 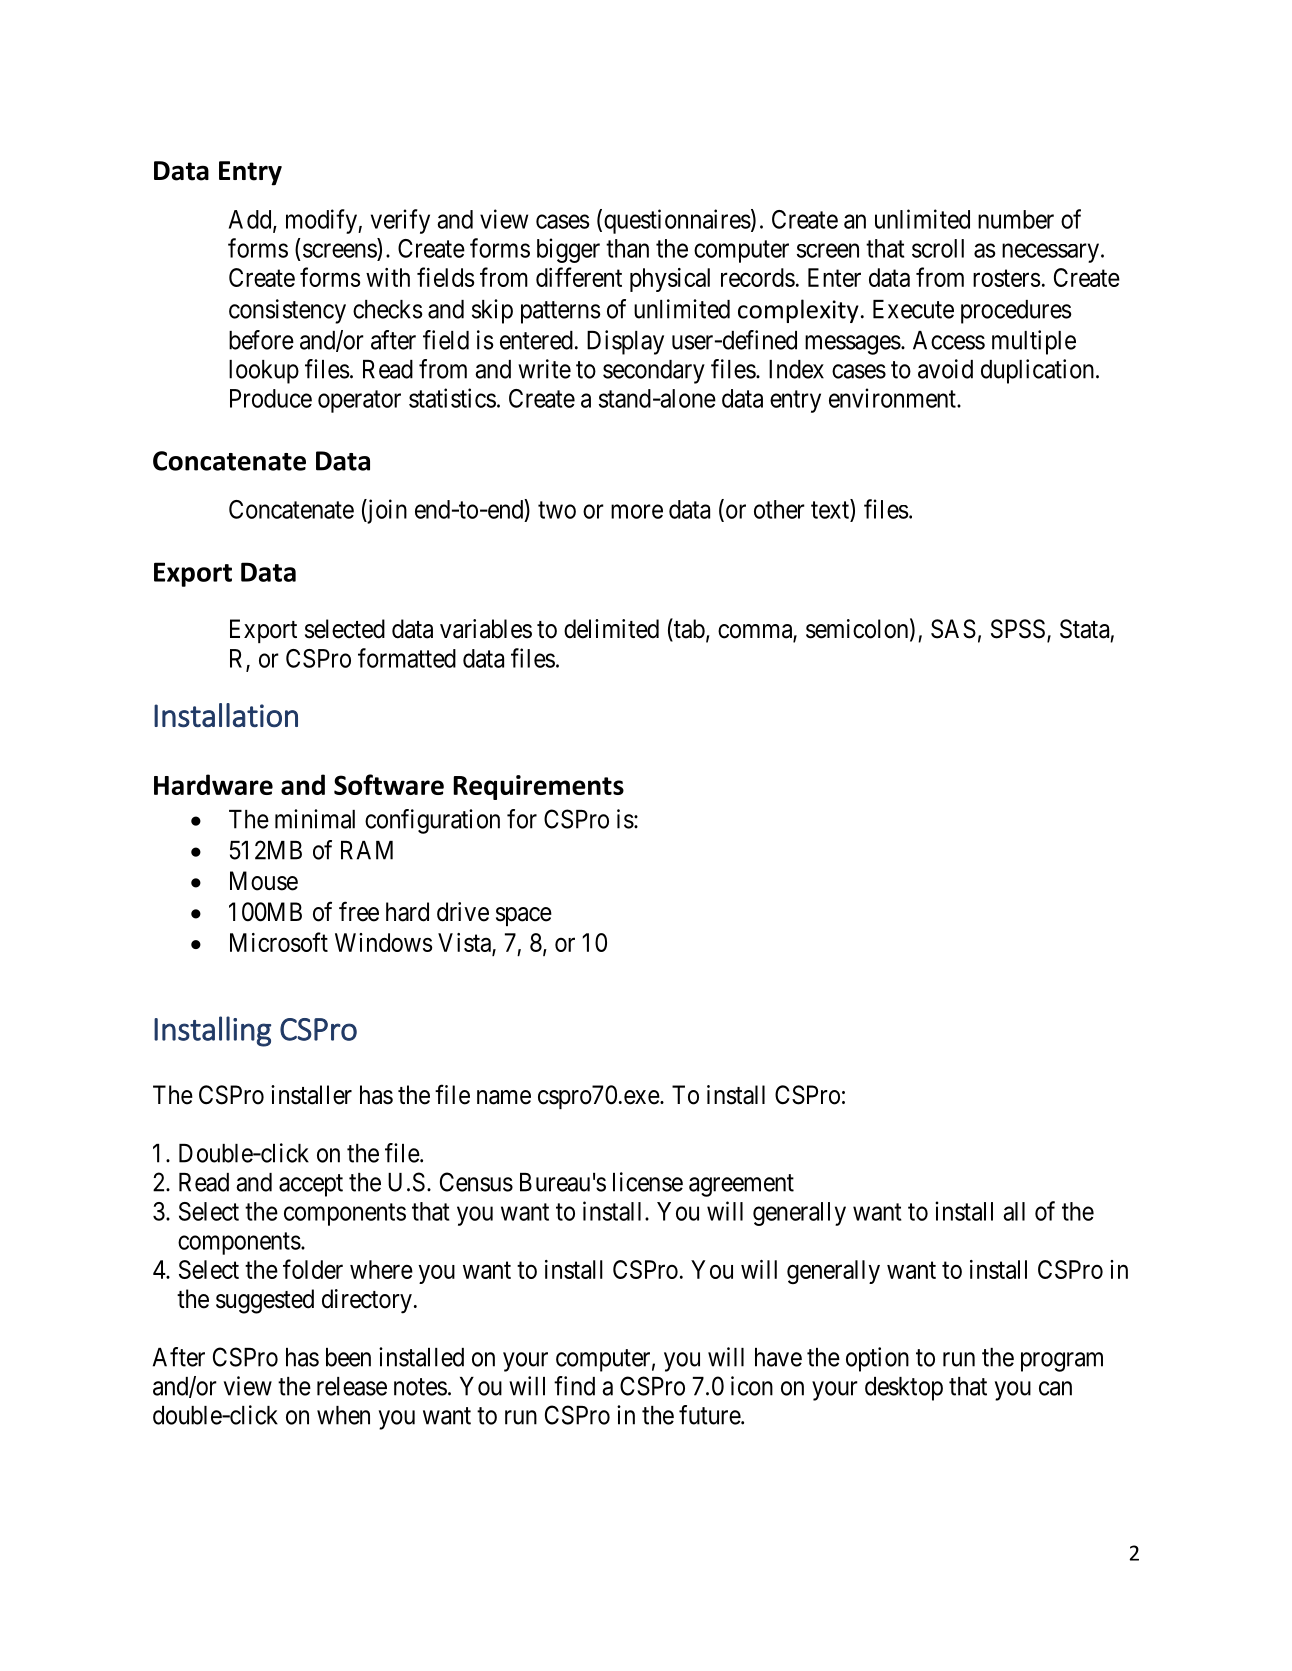 What do you see at coordinates (938, 248) in the screenshot?
I see `scroll` at bounding box center [938, 248].
